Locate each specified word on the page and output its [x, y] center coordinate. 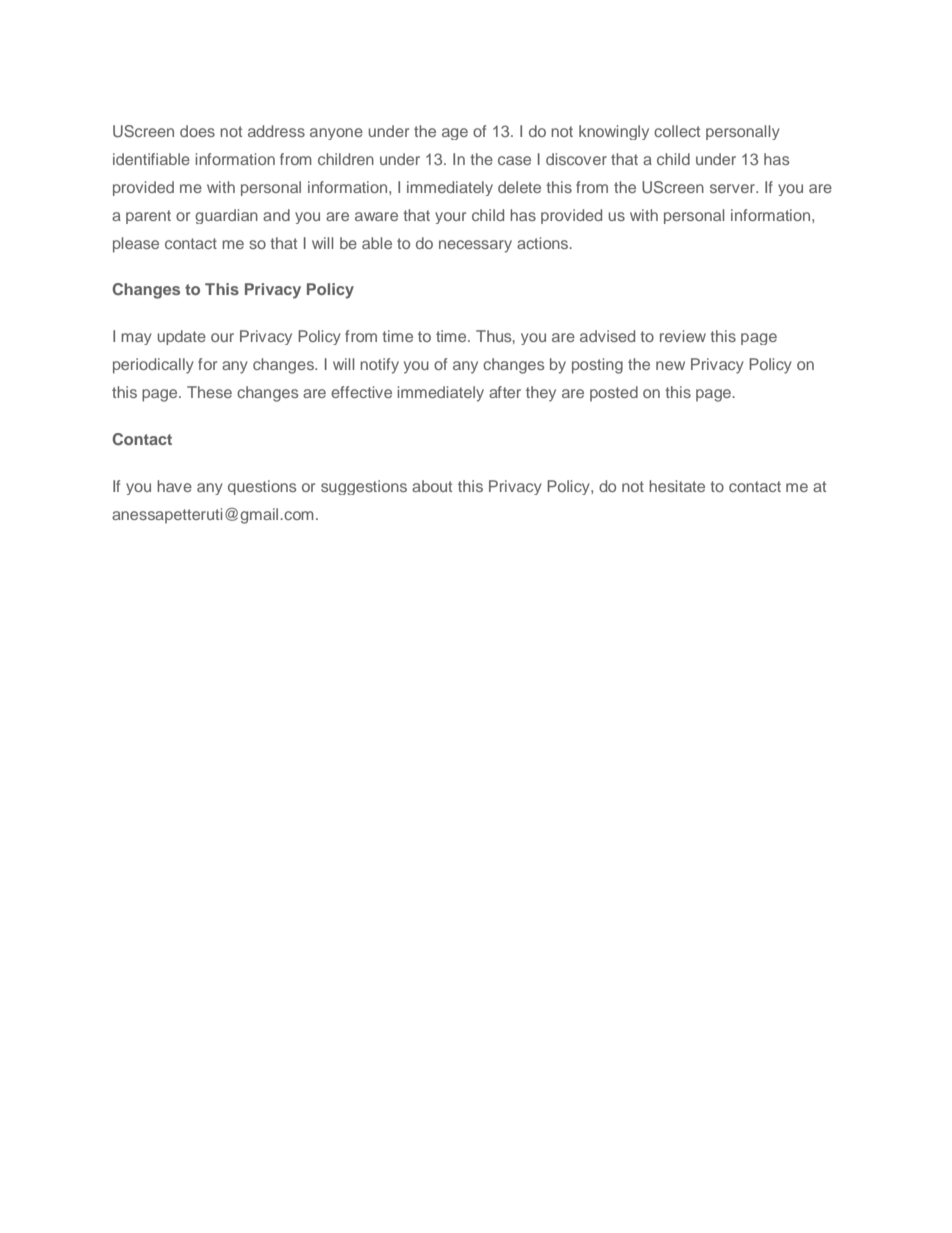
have [174, 486]
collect [677, 131]
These [209, 392]
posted [614, 393]
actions [544, 243]
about [432, 486]
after [505, 392]
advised [607, 336]
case [514, 160]
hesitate [677, 486]
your [450, 218]
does [197, 131]
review [683, 336]
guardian [226, 216]
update [182, 337]
